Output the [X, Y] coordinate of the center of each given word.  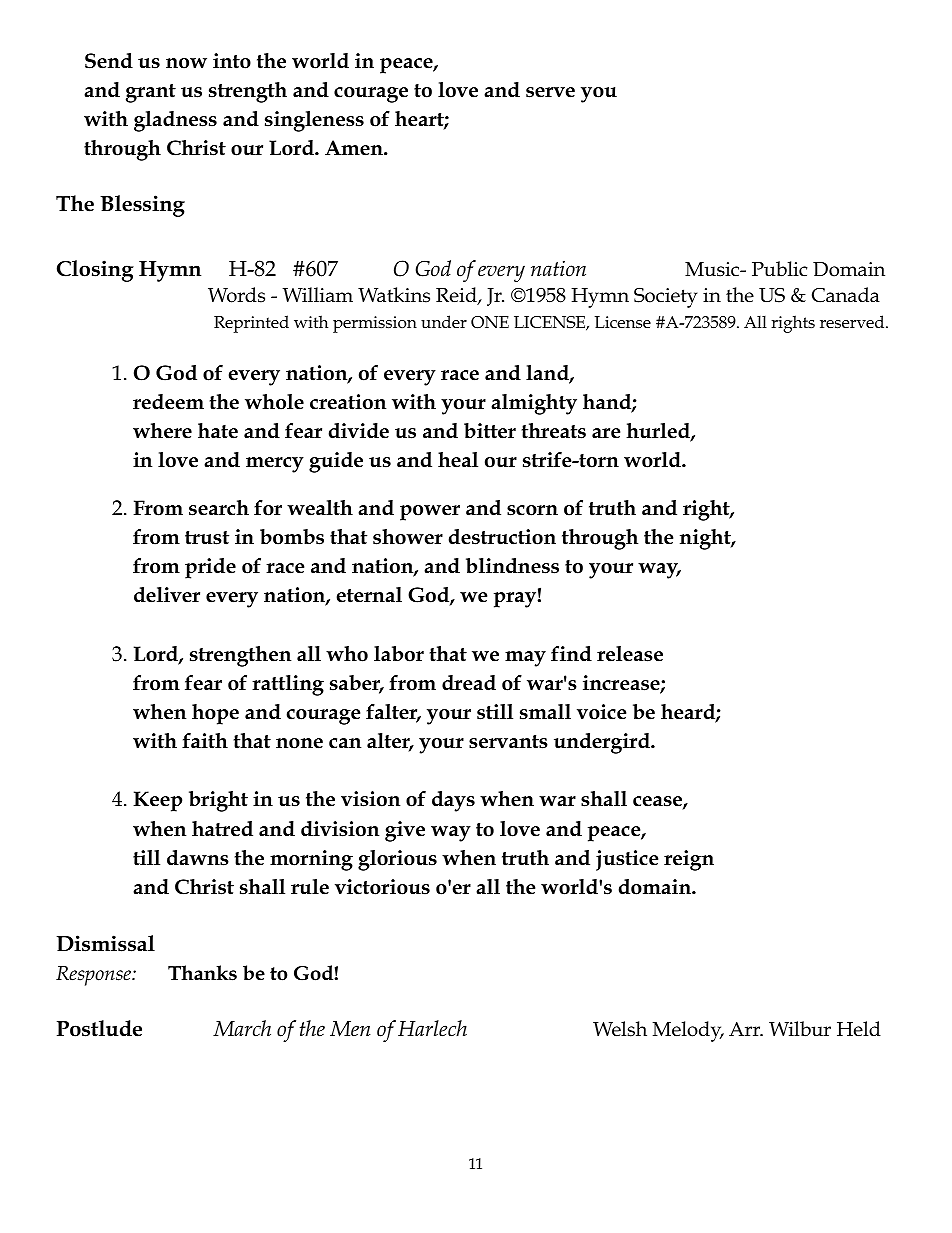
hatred [222, 829]
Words [236, 295]
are [606, 433]
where [162, 431]
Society [665, 298]
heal [458, 460]
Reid [457, 296]
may [525, 659]
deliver [167, 595]
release [630, 654]
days [453, 801]
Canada [846, 295]
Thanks [202, 973]
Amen [355, 148]
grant [151, 93]
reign [689, 860]
